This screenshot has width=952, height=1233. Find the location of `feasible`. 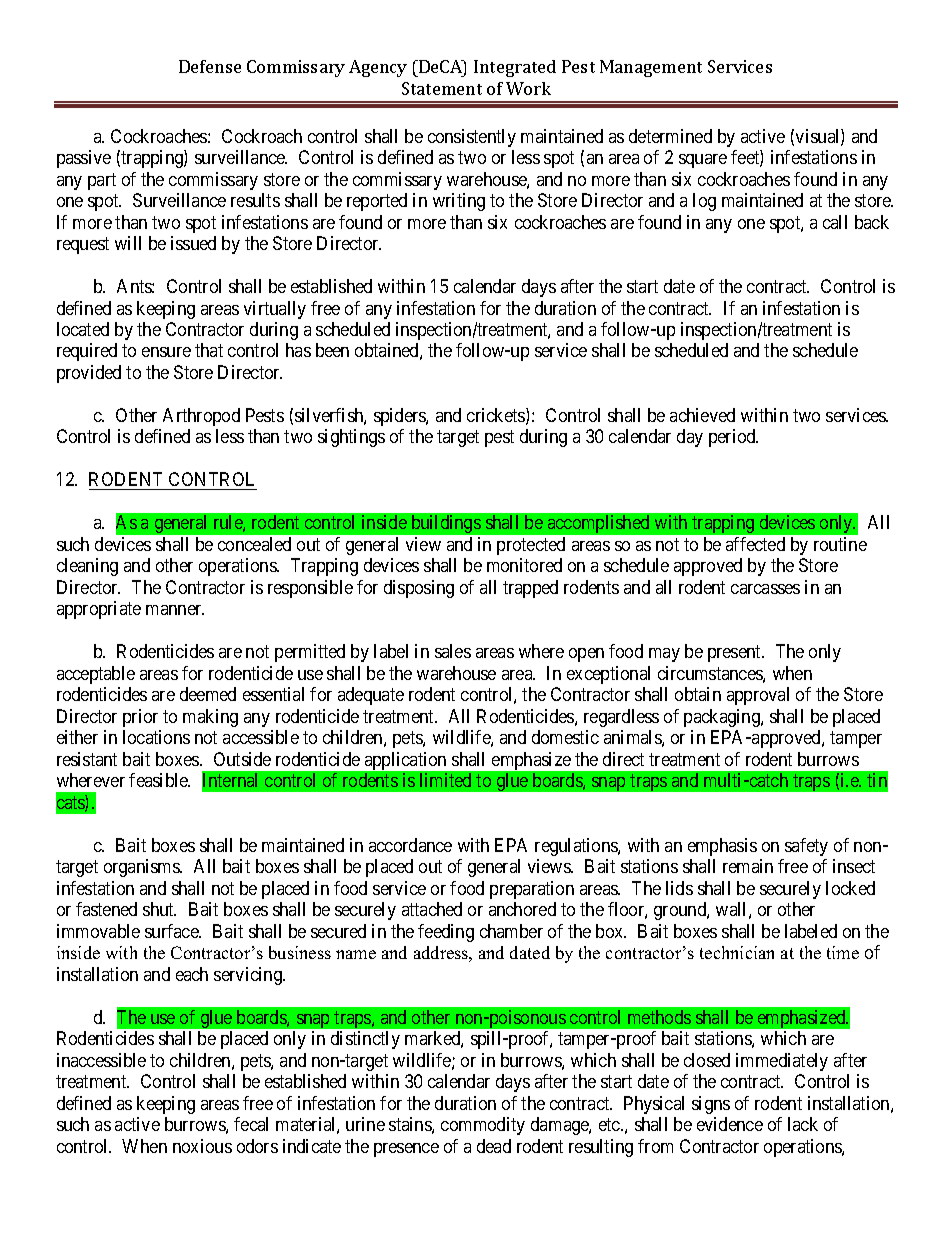

feasible is located at coordinates (159, 780).
